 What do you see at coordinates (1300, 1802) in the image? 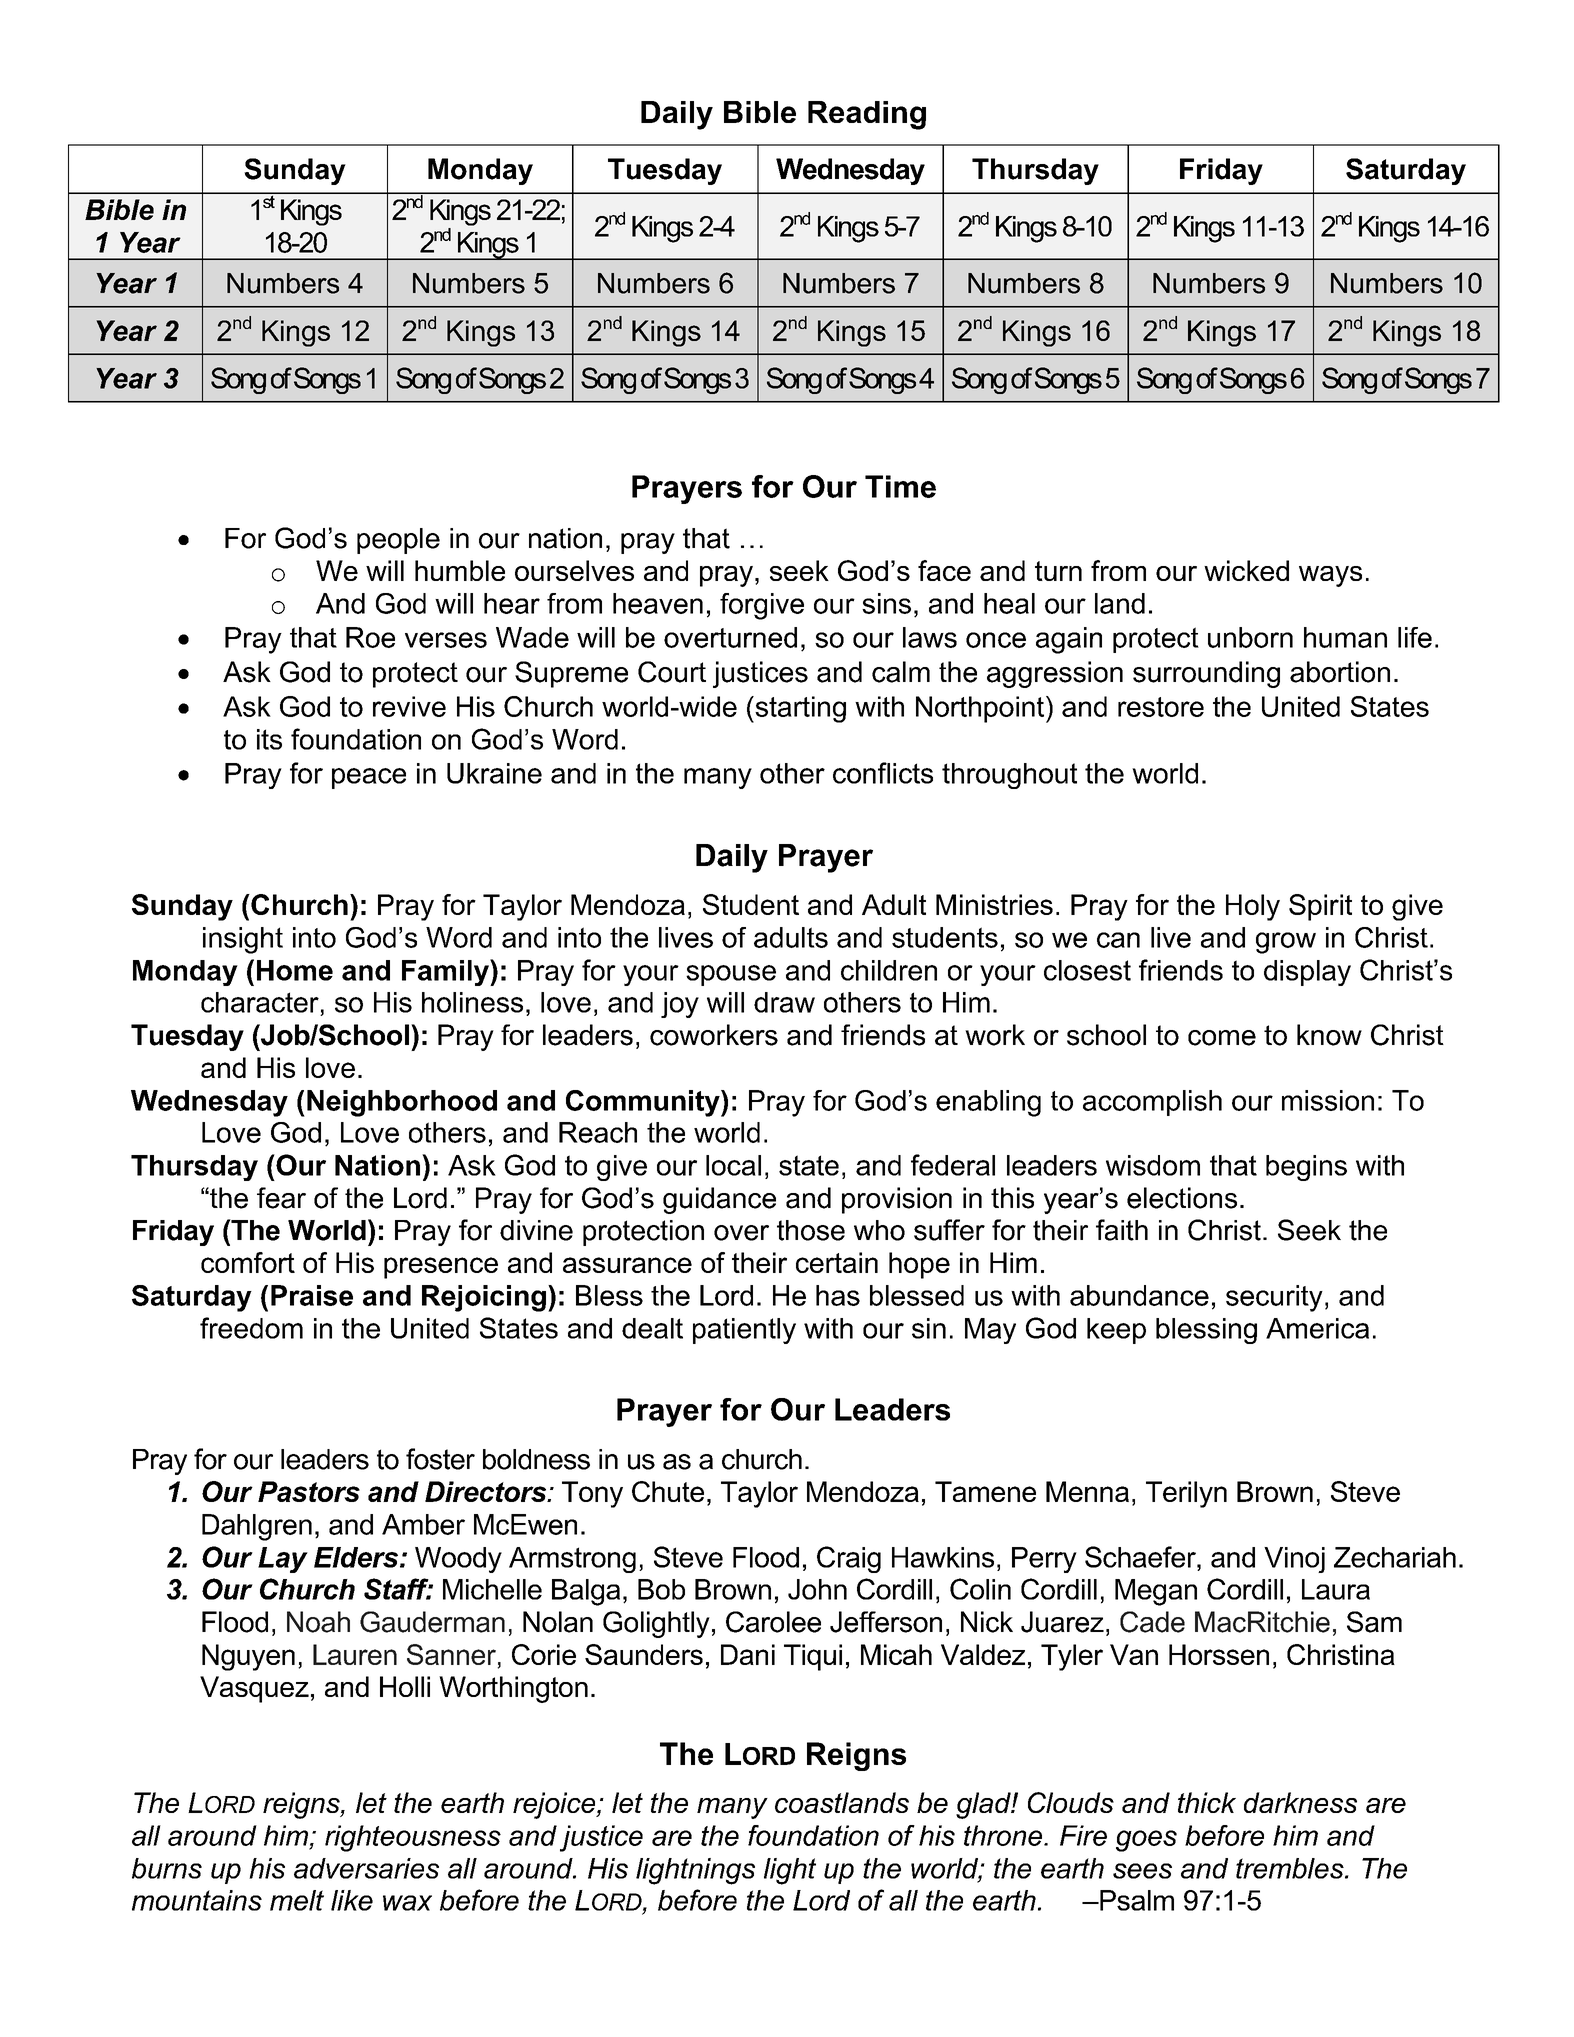
I see `darkness` at bounding box center [1300, 1802].
